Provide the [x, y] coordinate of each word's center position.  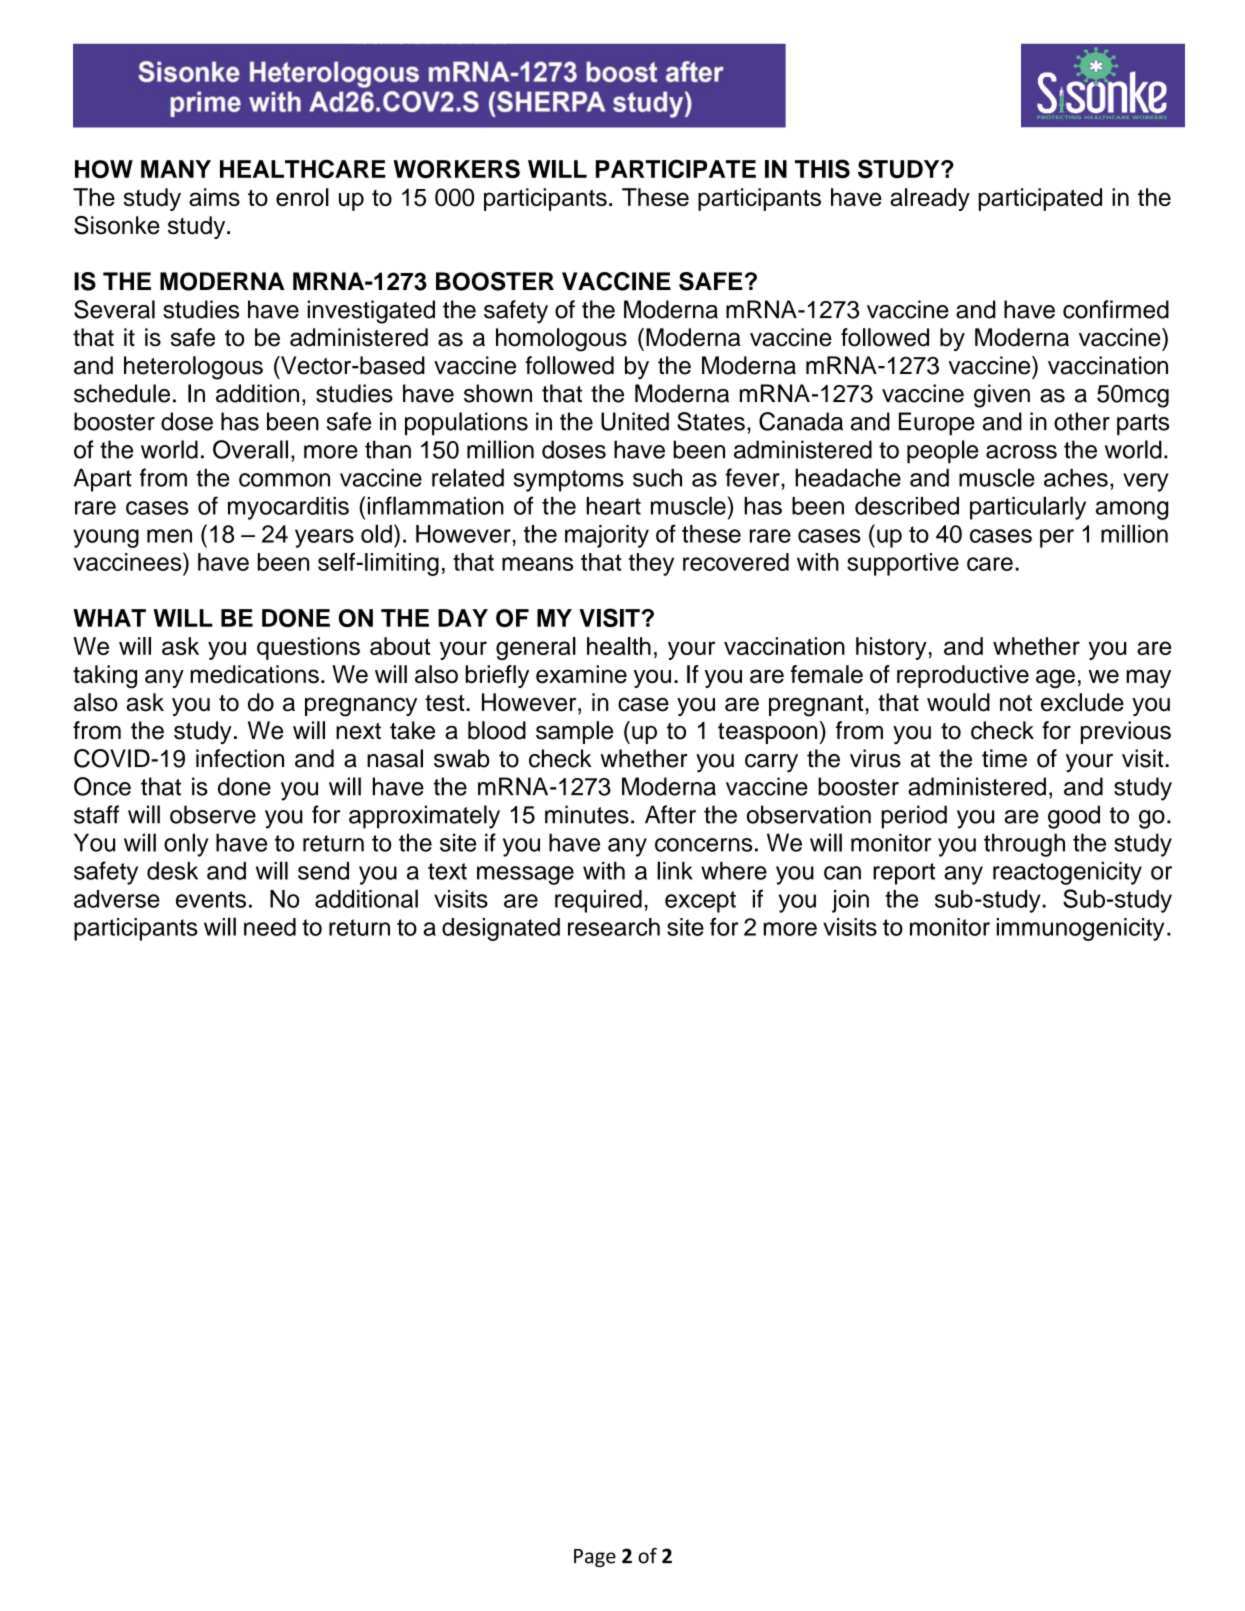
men [169, 536]
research [614, 927]
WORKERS [456, 169]
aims [214, 197]
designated [501, 929]
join [850, 901]
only [186, 845]
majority [607, 536]
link [675, 870]
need [270, 927]
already [930, 199]
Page [595, 1558]
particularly [1028, 508]
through [1024, 845]
